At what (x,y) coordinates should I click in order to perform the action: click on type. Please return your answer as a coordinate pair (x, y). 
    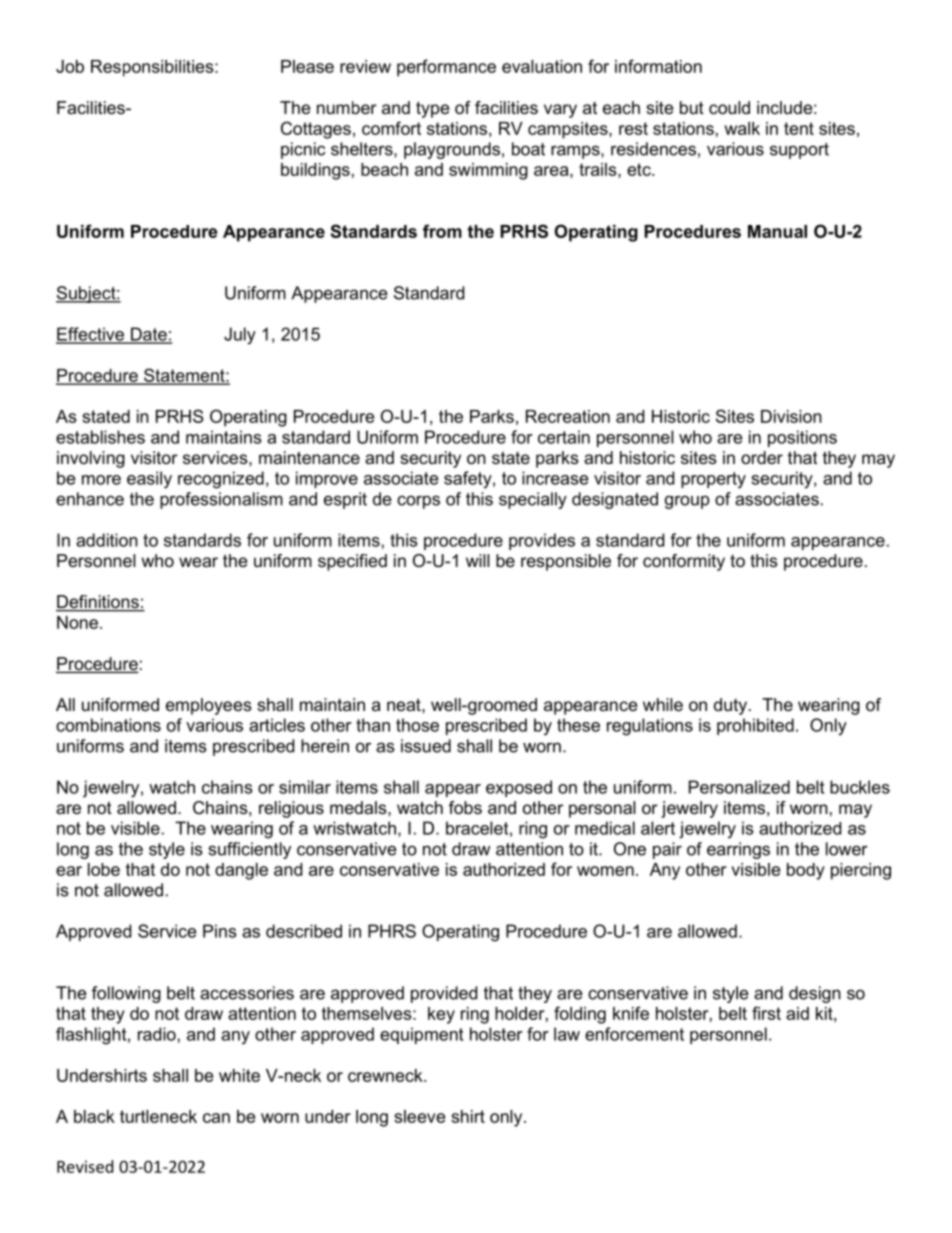
    Looking at the image, I should click on (432, 109).
